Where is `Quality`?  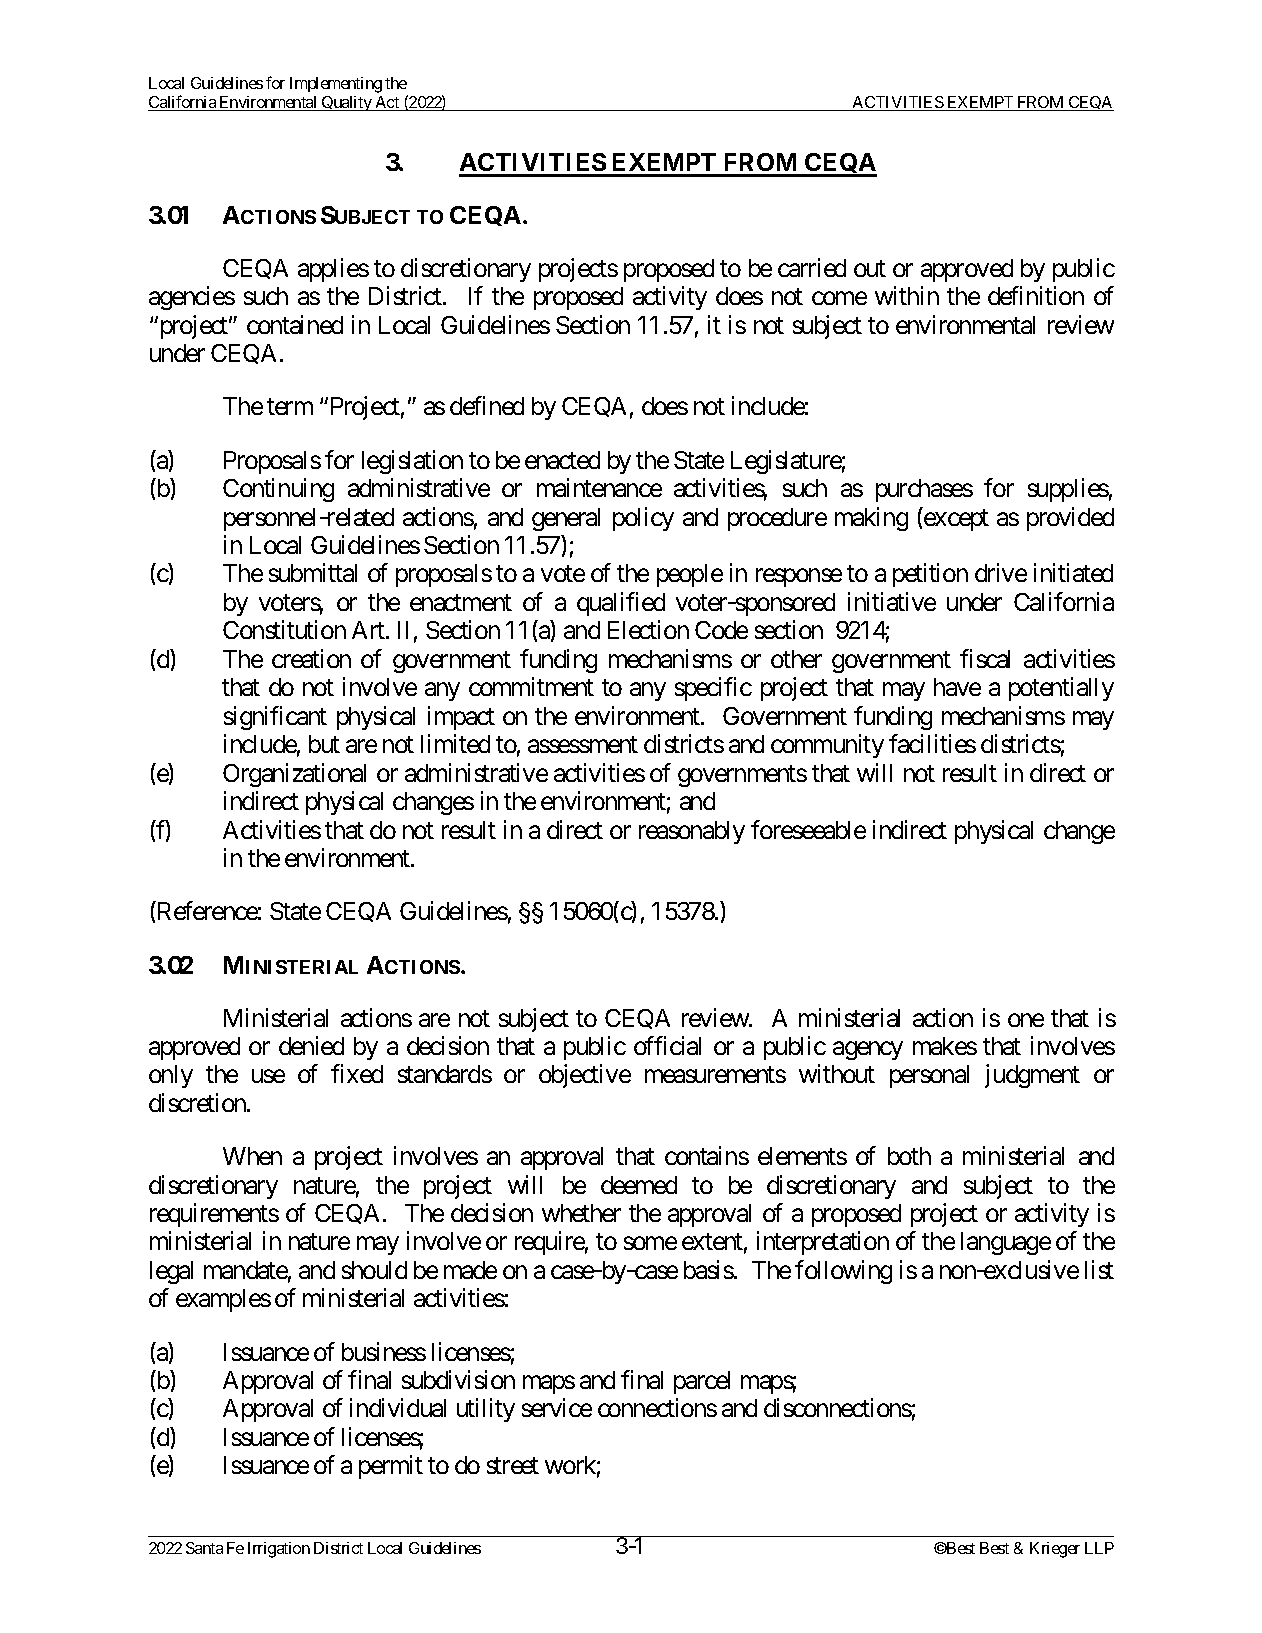 Quality is located at coordinates (347, 103).
